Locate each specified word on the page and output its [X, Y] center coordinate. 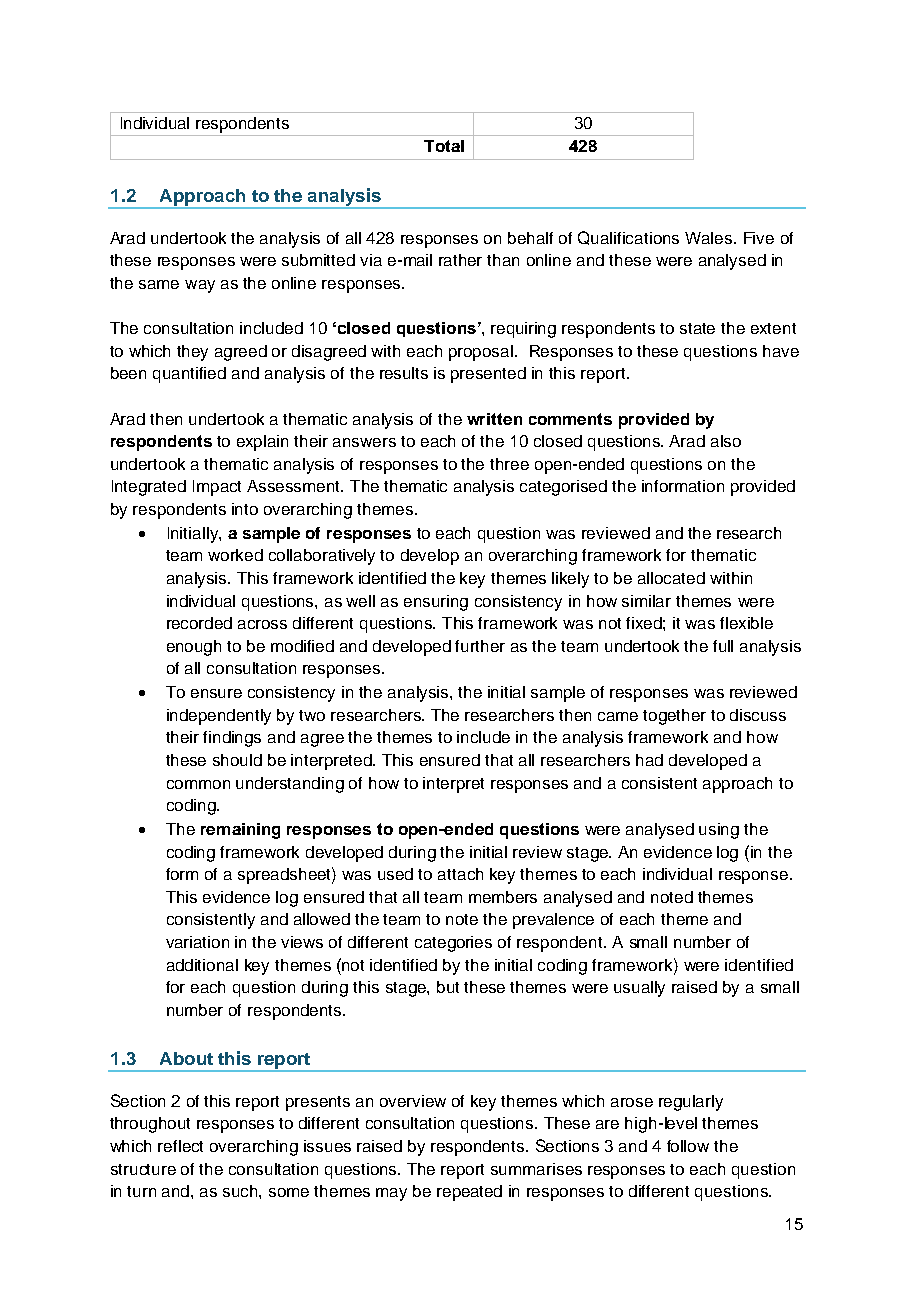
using [719, 831]
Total [444, 146]
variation [197, 942]
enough [194, 648]
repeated [469, 1193]
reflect [180, 1146]
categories [453, 944]
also [726, 441]
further [480, 646]
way [200, 286]
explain [262, 443]
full [723, 646]
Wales [710, 238]
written [494, 419]
